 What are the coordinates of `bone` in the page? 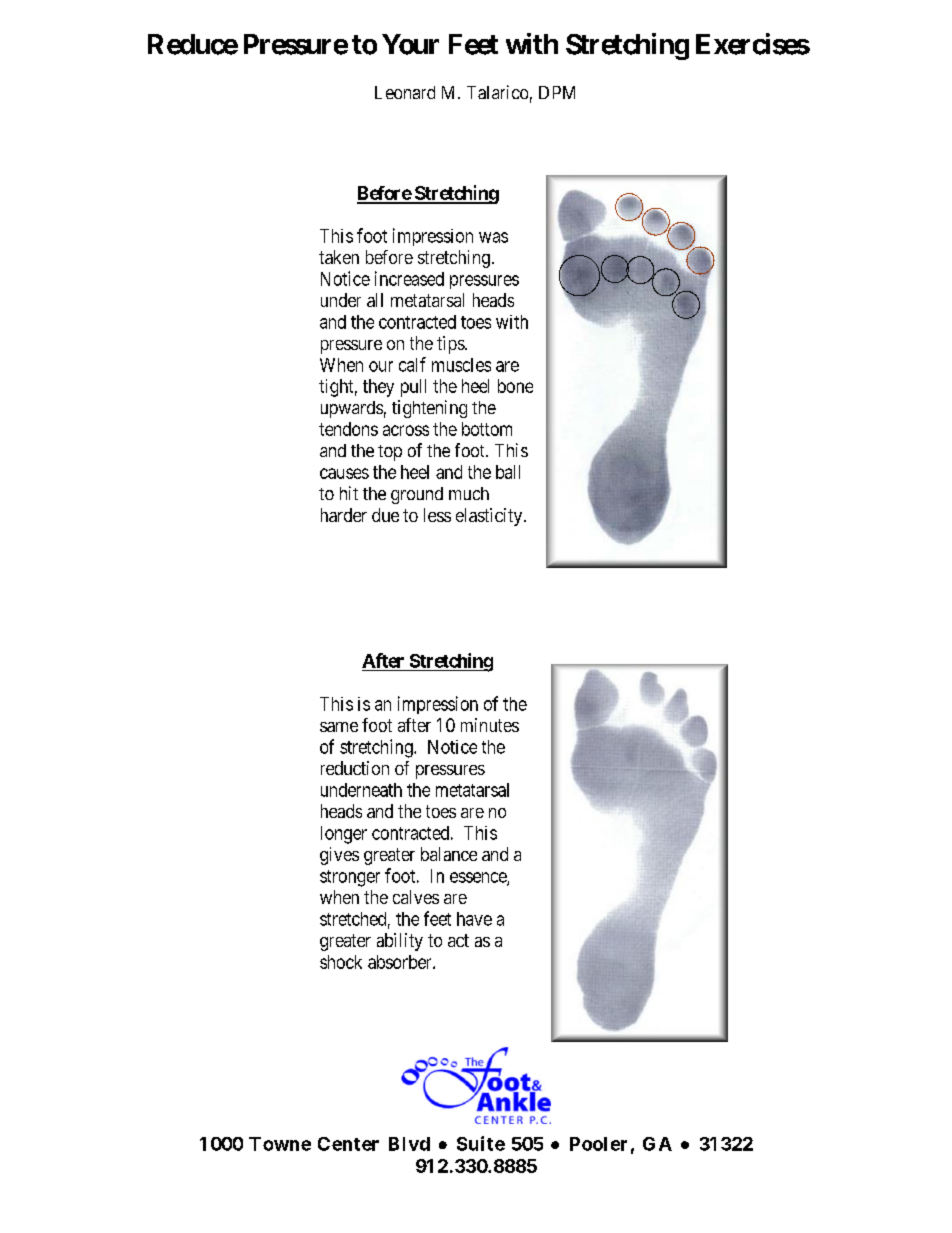 It's located at (515, 386).
